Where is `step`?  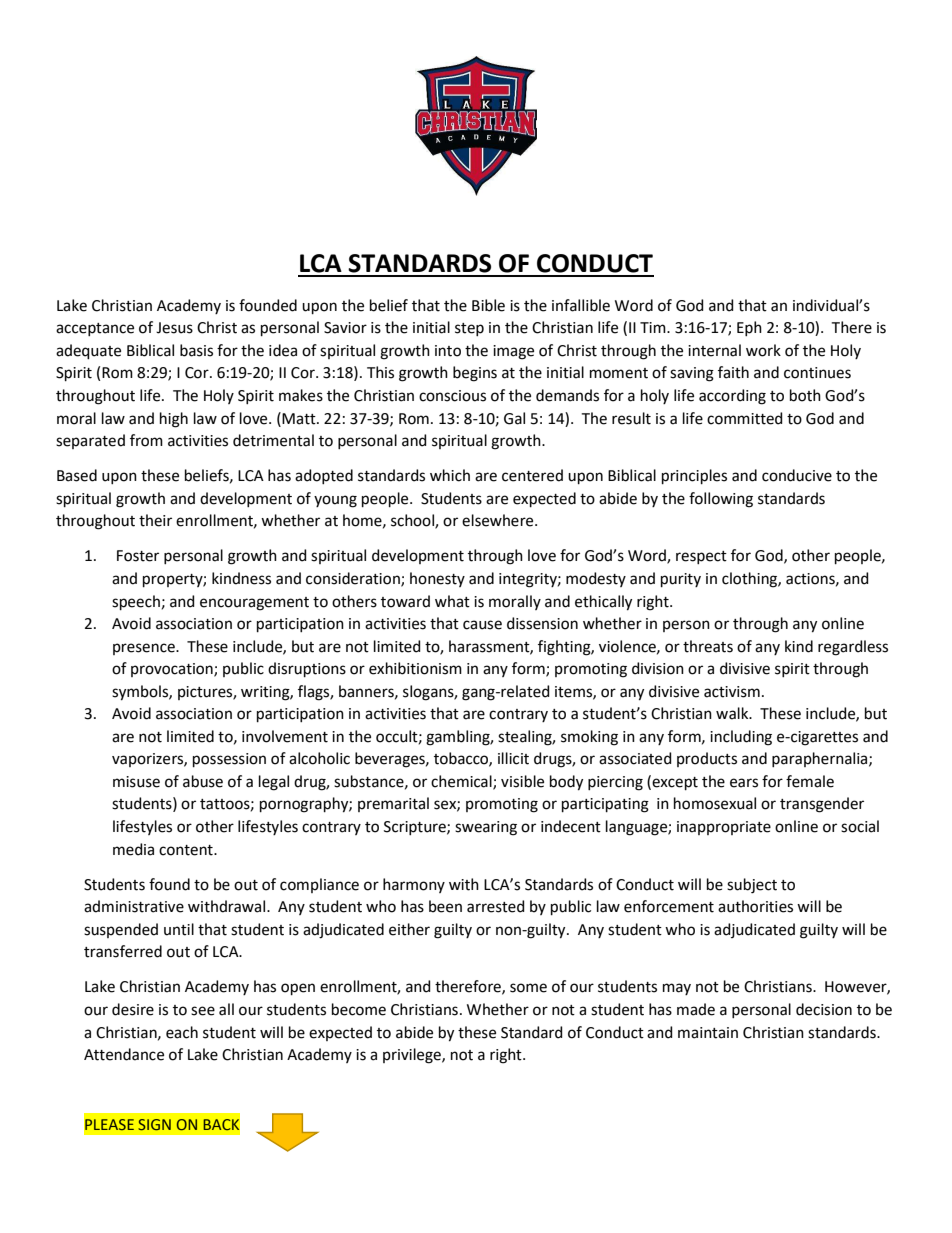
step is located at coordinates (469, 329).
